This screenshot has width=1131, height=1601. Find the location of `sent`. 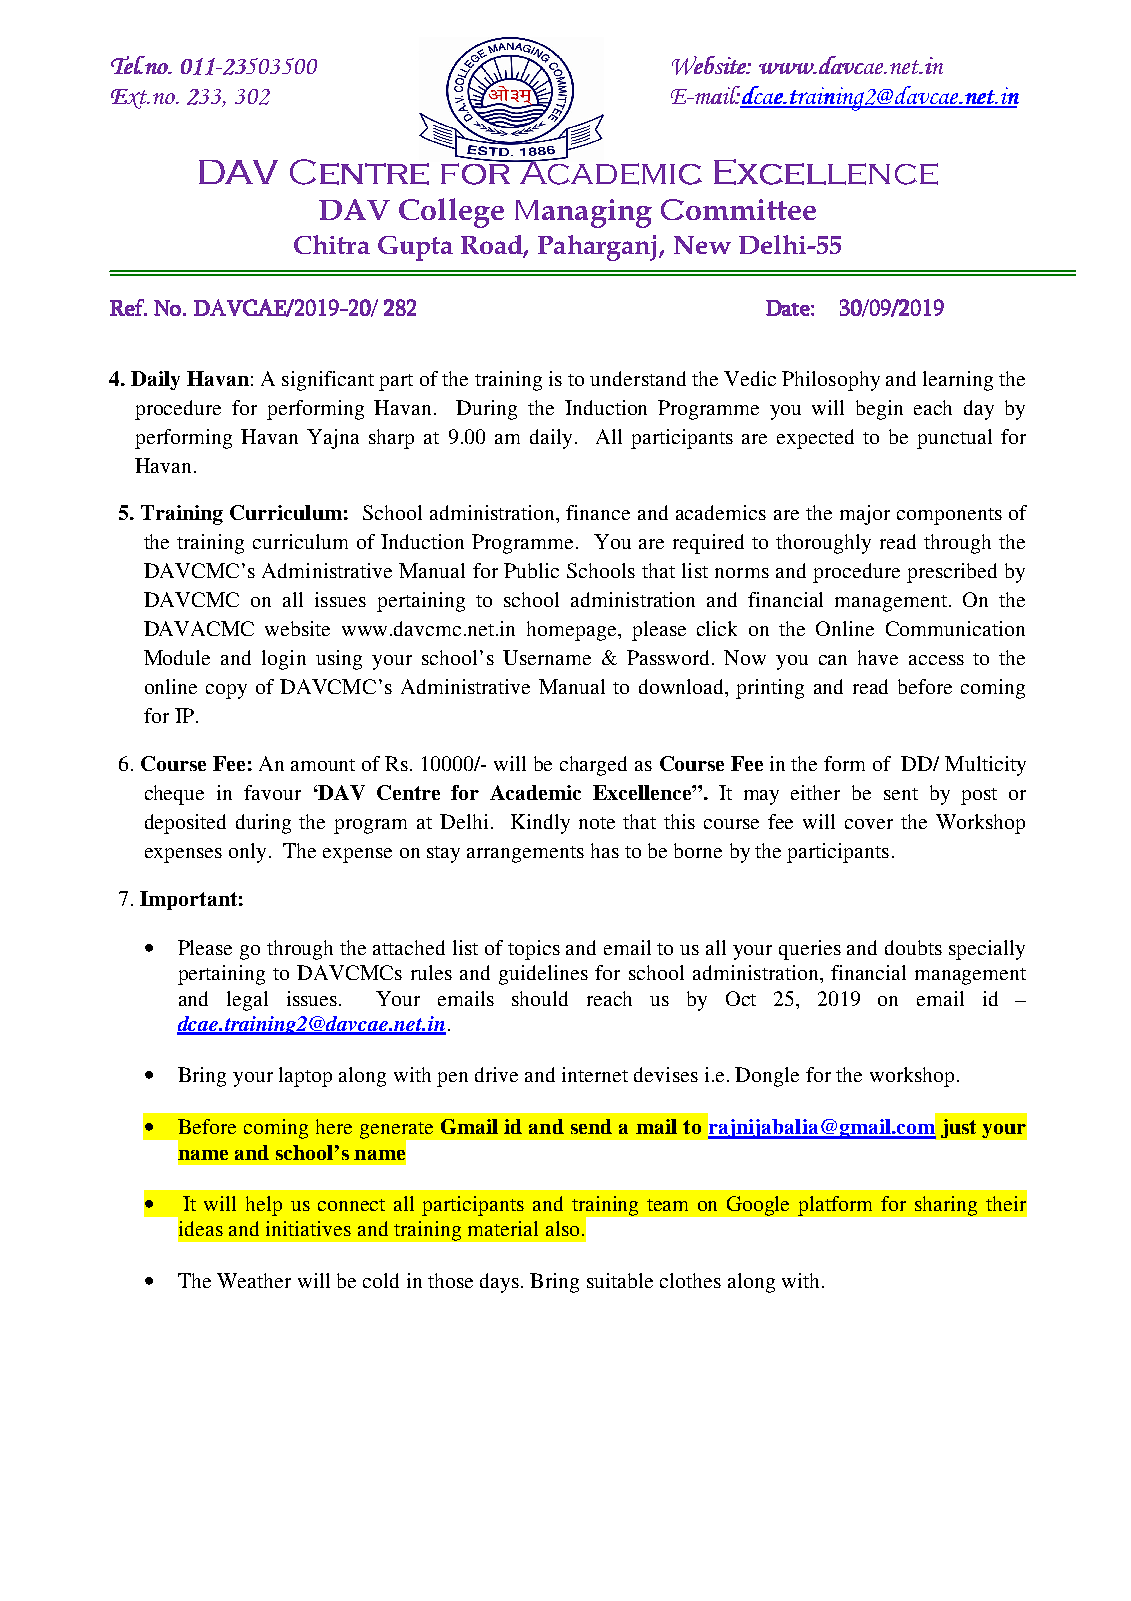

sent is located at coordinates (901, 794).
